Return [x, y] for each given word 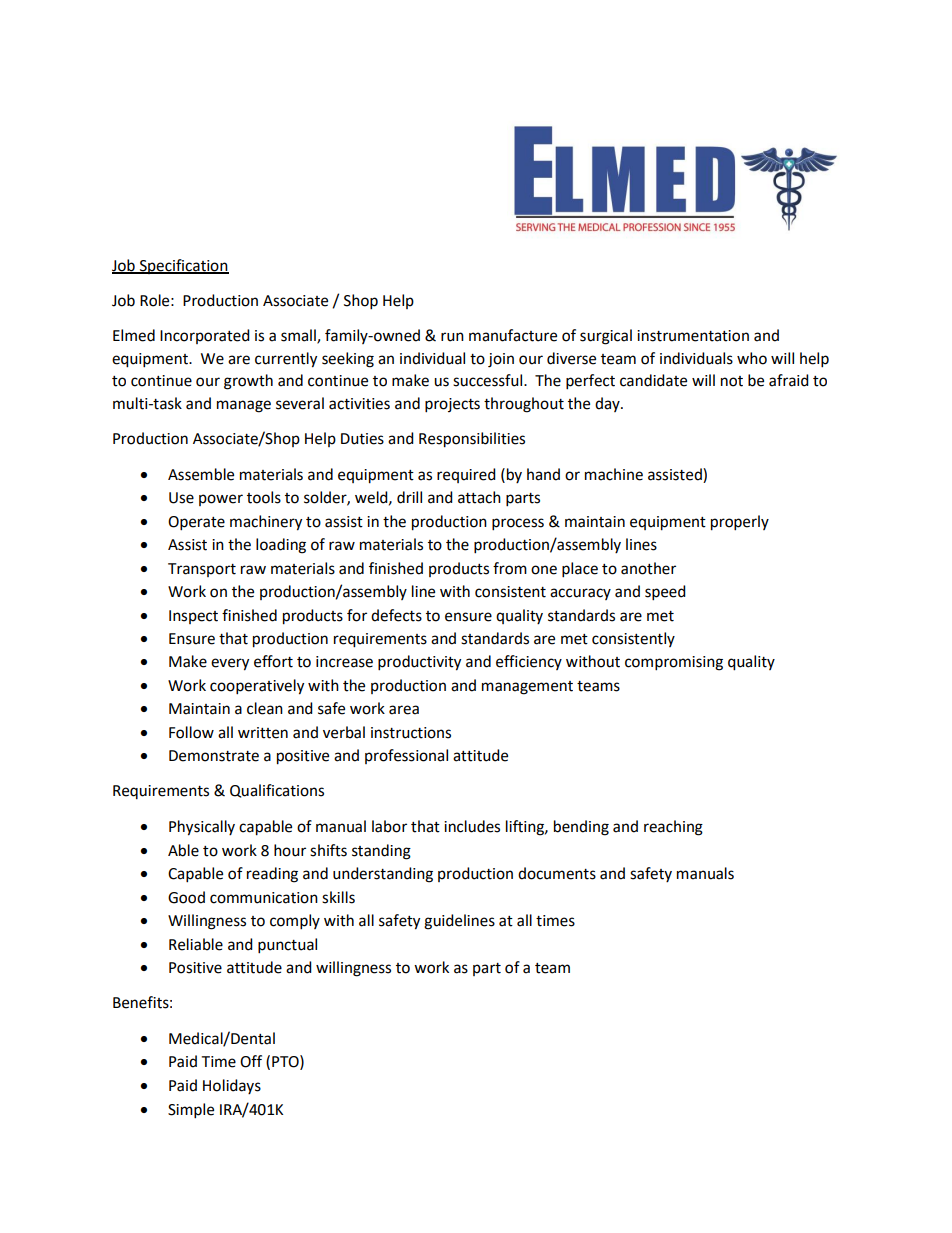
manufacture [513, 335]
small [299, 336]
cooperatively [257, 687]
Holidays [232, 1086]
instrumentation [693, 336]
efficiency [529, 662]
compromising [674, 663]
